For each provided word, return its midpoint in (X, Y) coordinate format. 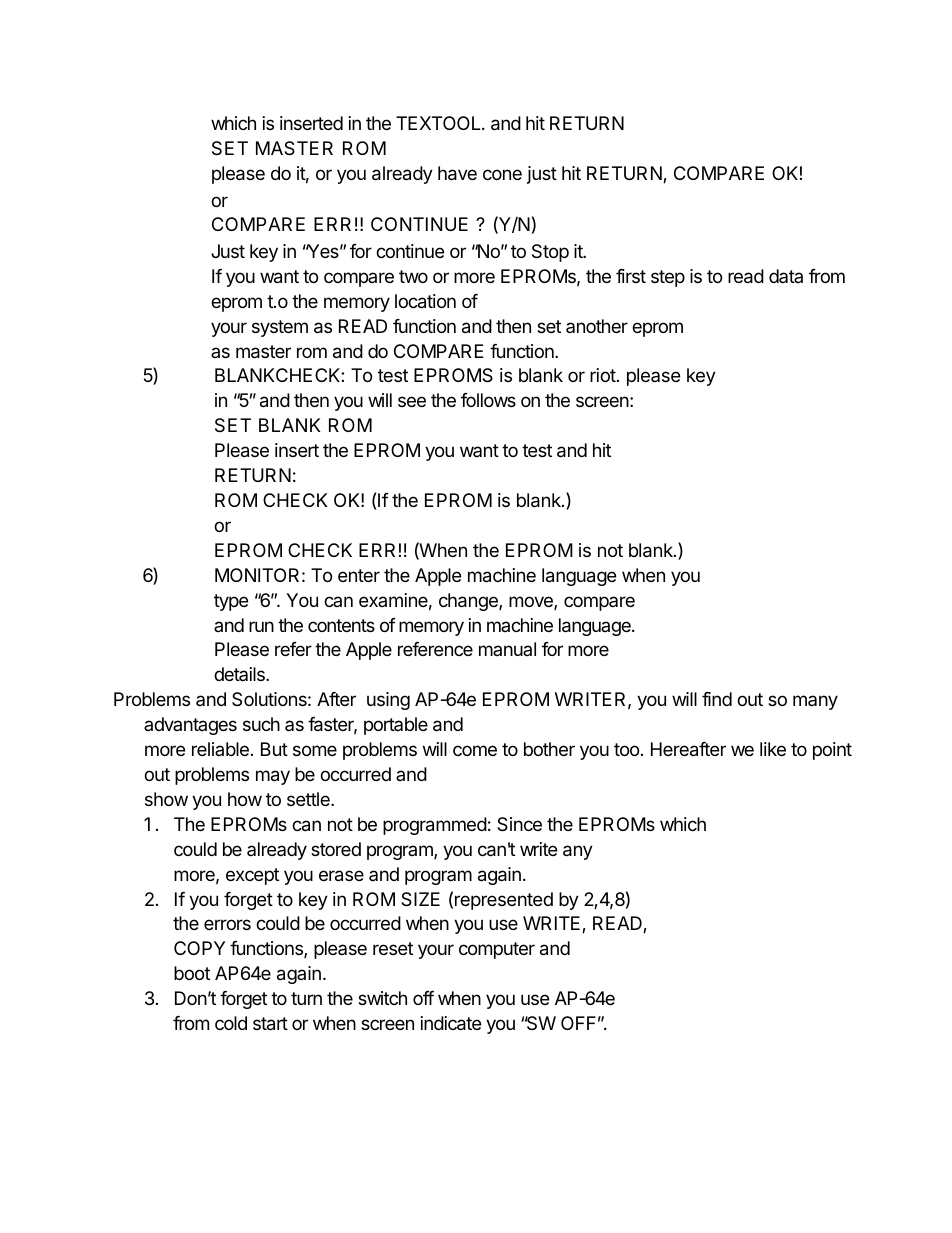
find (717, 699)
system (280, 328)
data (786, 276)
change (469, 602)
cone (502, 174)
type (231, 602)
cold (231, 1023)
